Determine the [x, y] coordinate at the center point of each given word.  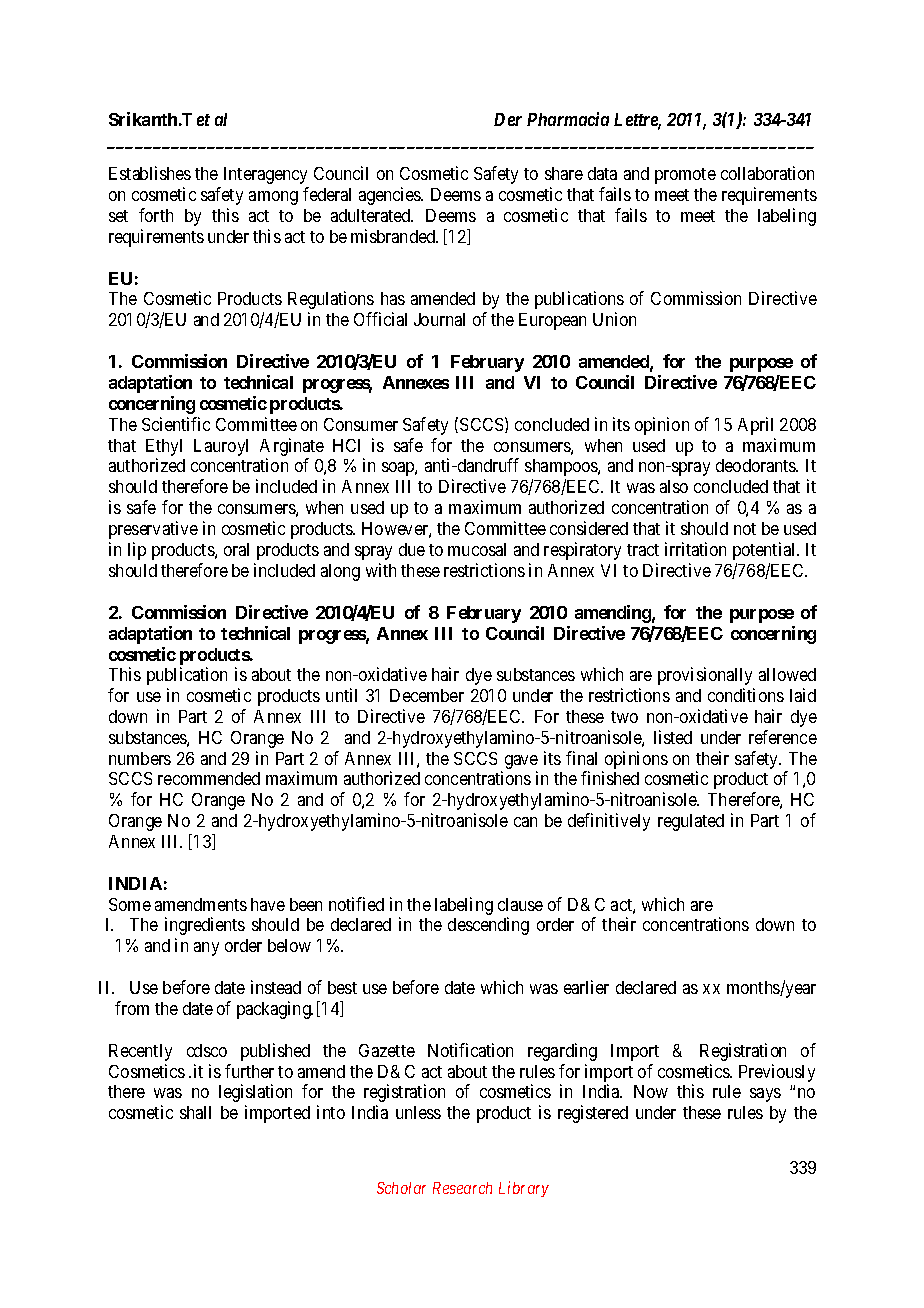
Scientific [176, 424]
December [427, 695]
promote [685, 176]
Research [462, 1188]
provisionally [705, 676]
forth [156, 215]
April [755, 426]
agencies [390, 196]
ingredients [205, 926]
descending [488, 926]
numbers [140, 758]
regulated [691, 822]
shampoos [562, 467]
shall [195, 1112]
